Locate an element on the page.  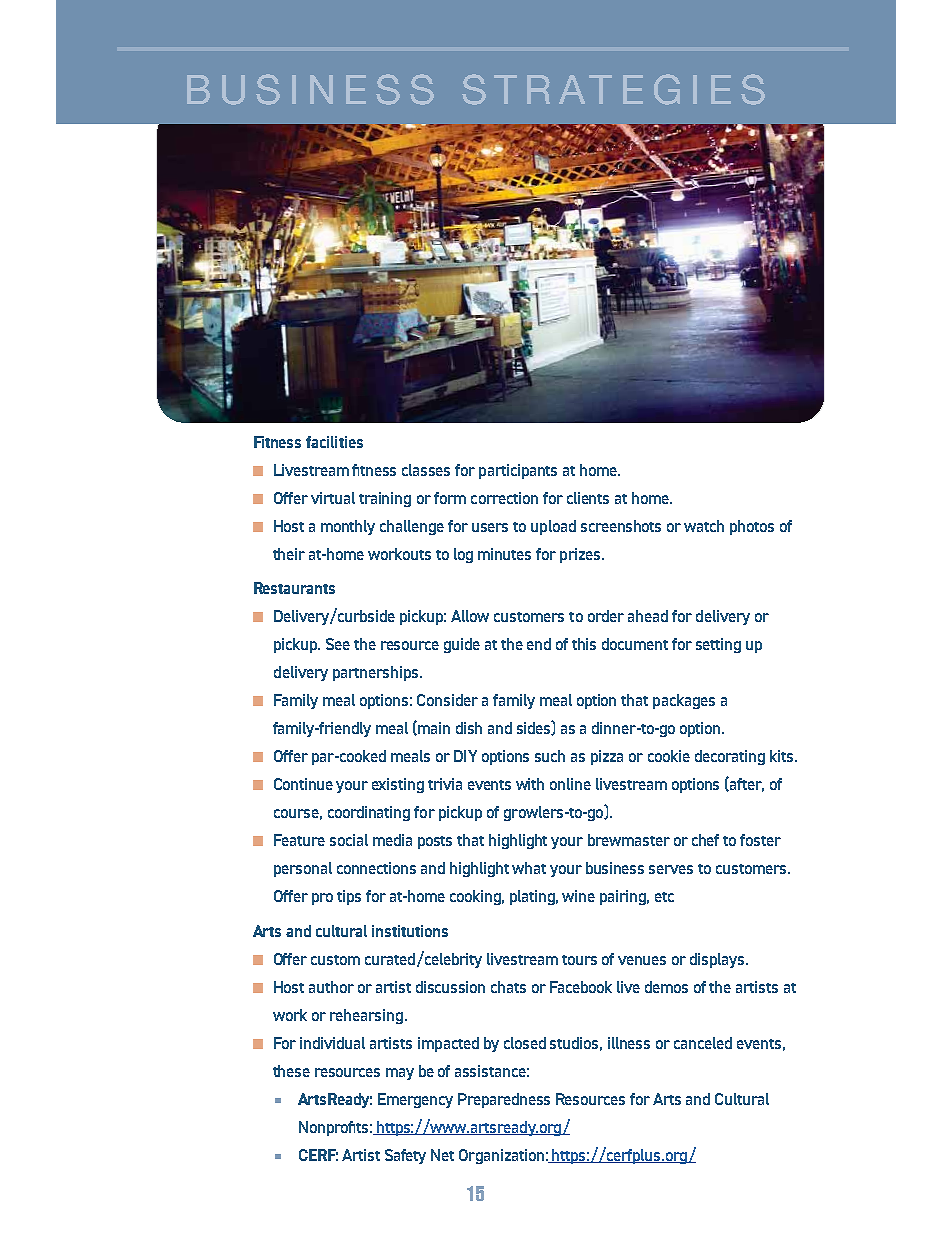
See is located at coordinates (338, 644).
